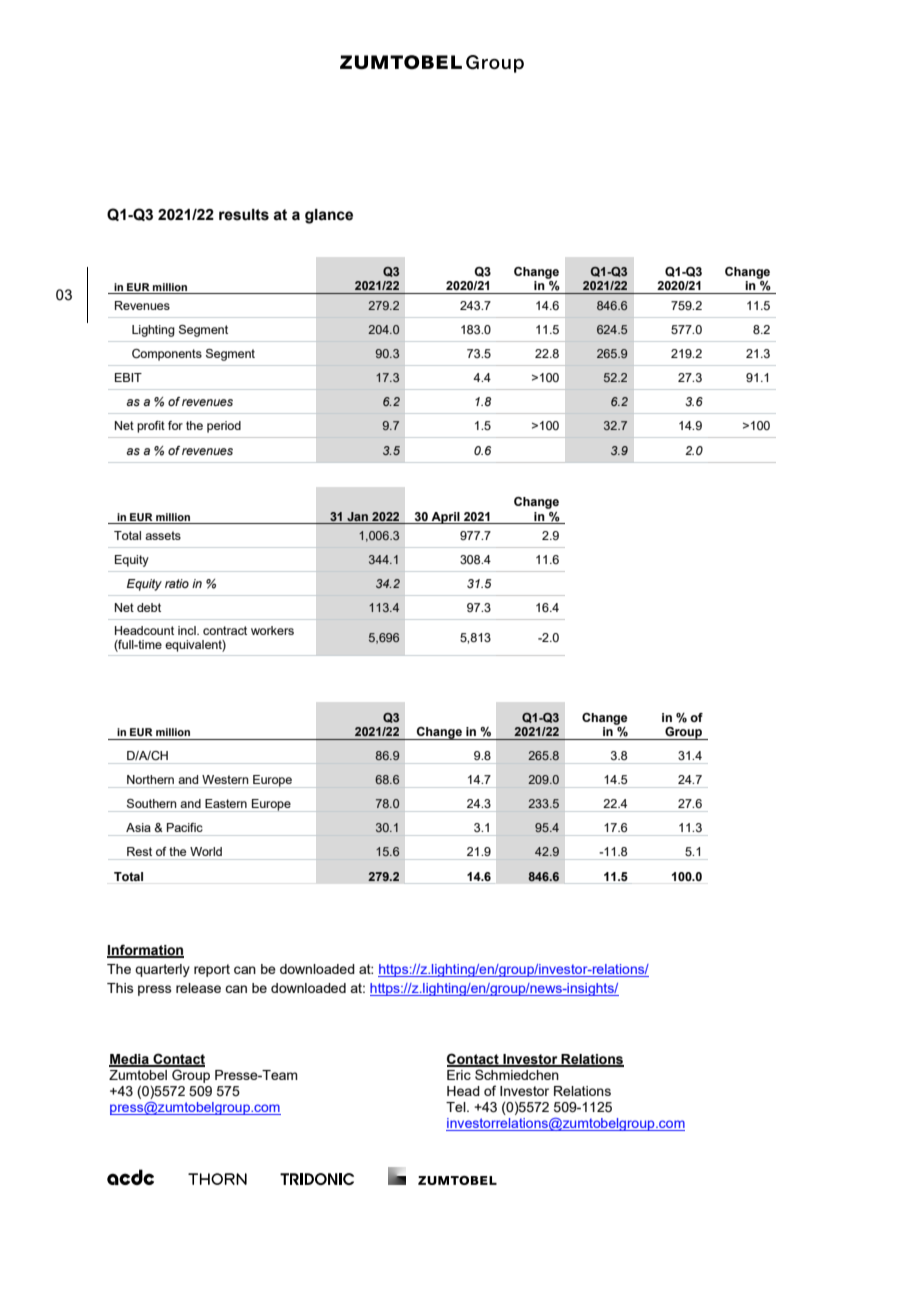 The width and height of the image is (924, 1308). I want to click on Eric, so click(459, 1075).
